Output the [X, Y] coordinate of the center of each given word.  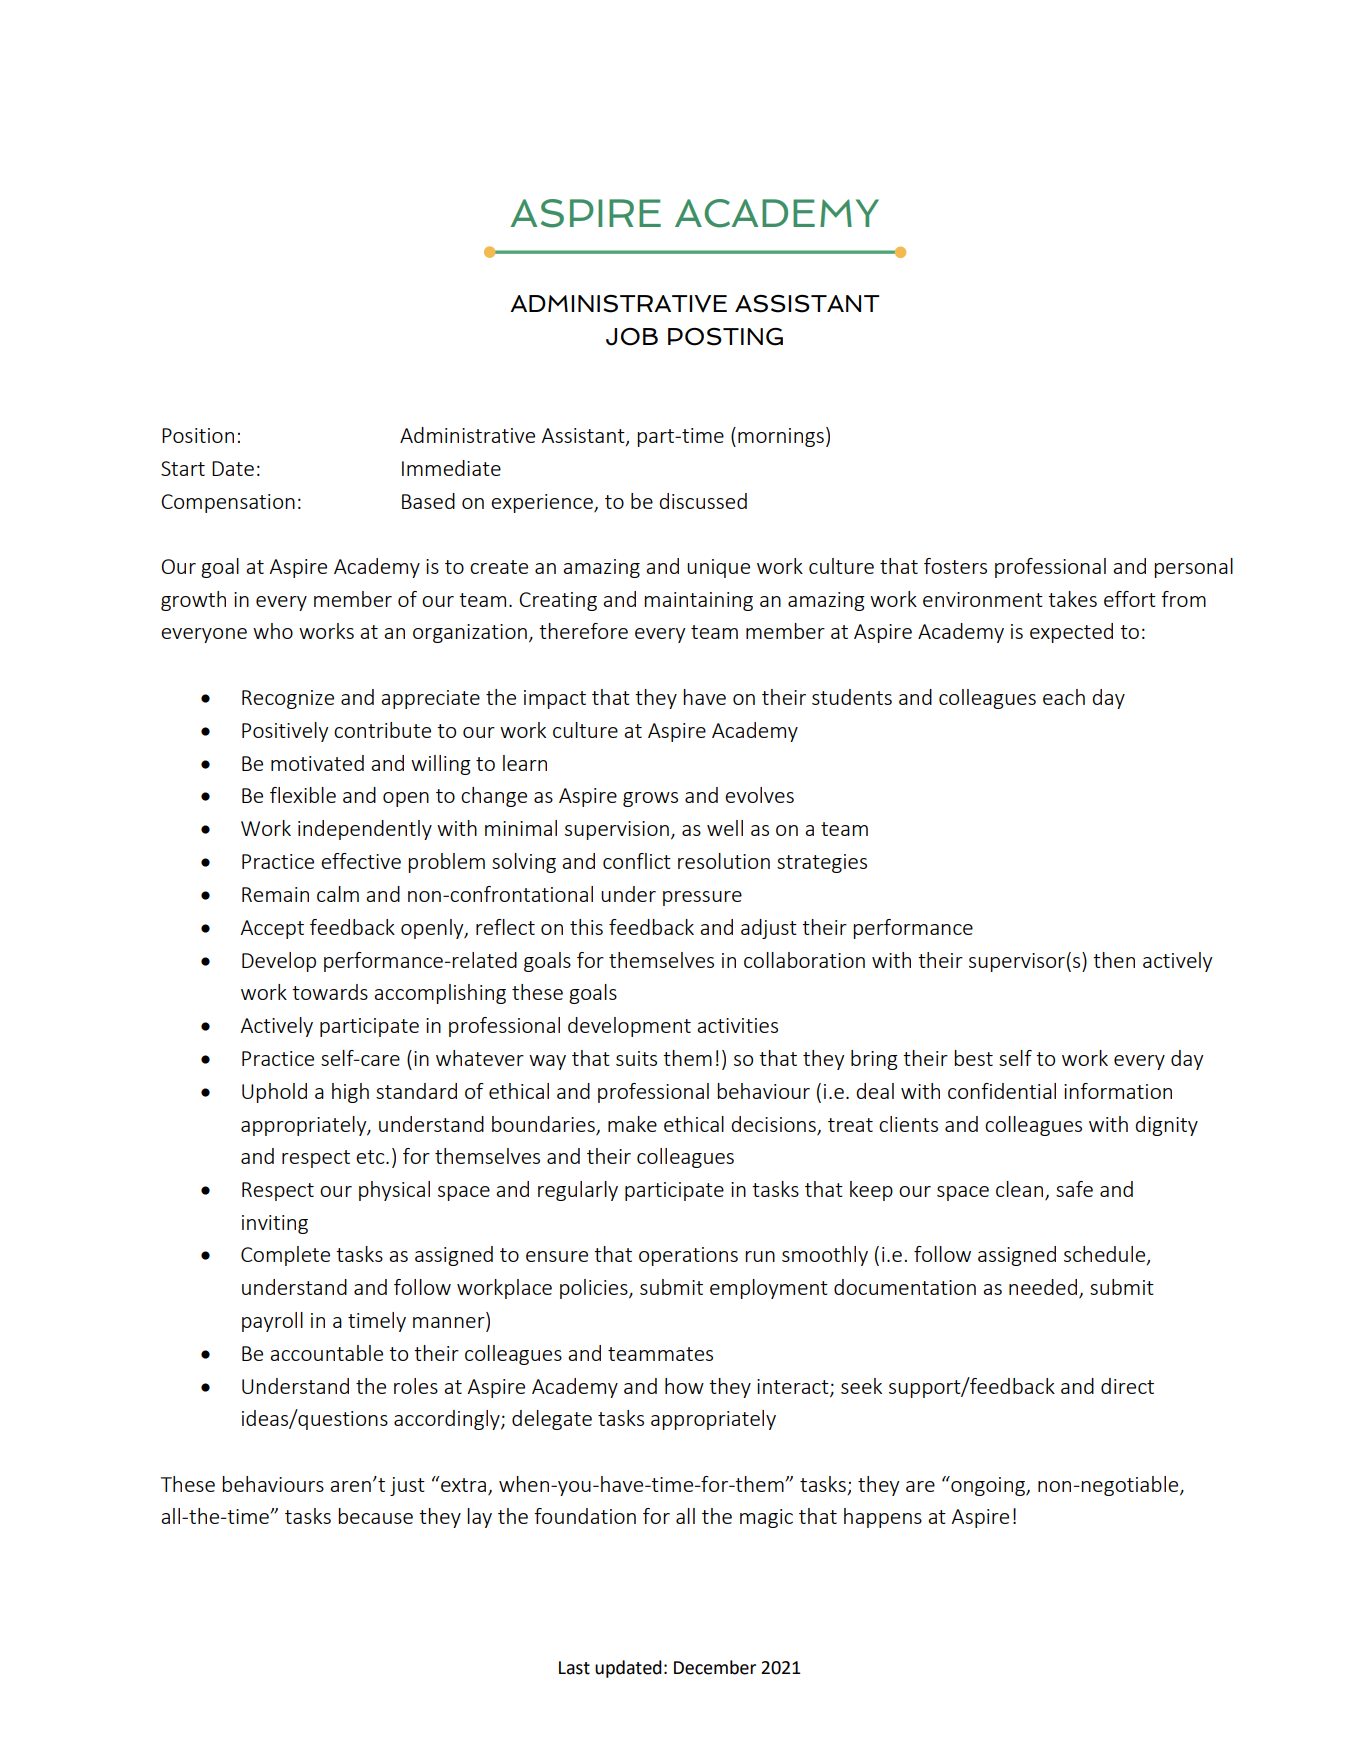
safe [1074, 1189]
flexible [303, 795]
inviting [275, 1224]
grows [650, 799]
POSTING [725, 337]
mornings [781, 437]
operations [688, 1256]
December [715, 1667]
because [375, 1516]
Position [198, 435]
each [1064, 697]
